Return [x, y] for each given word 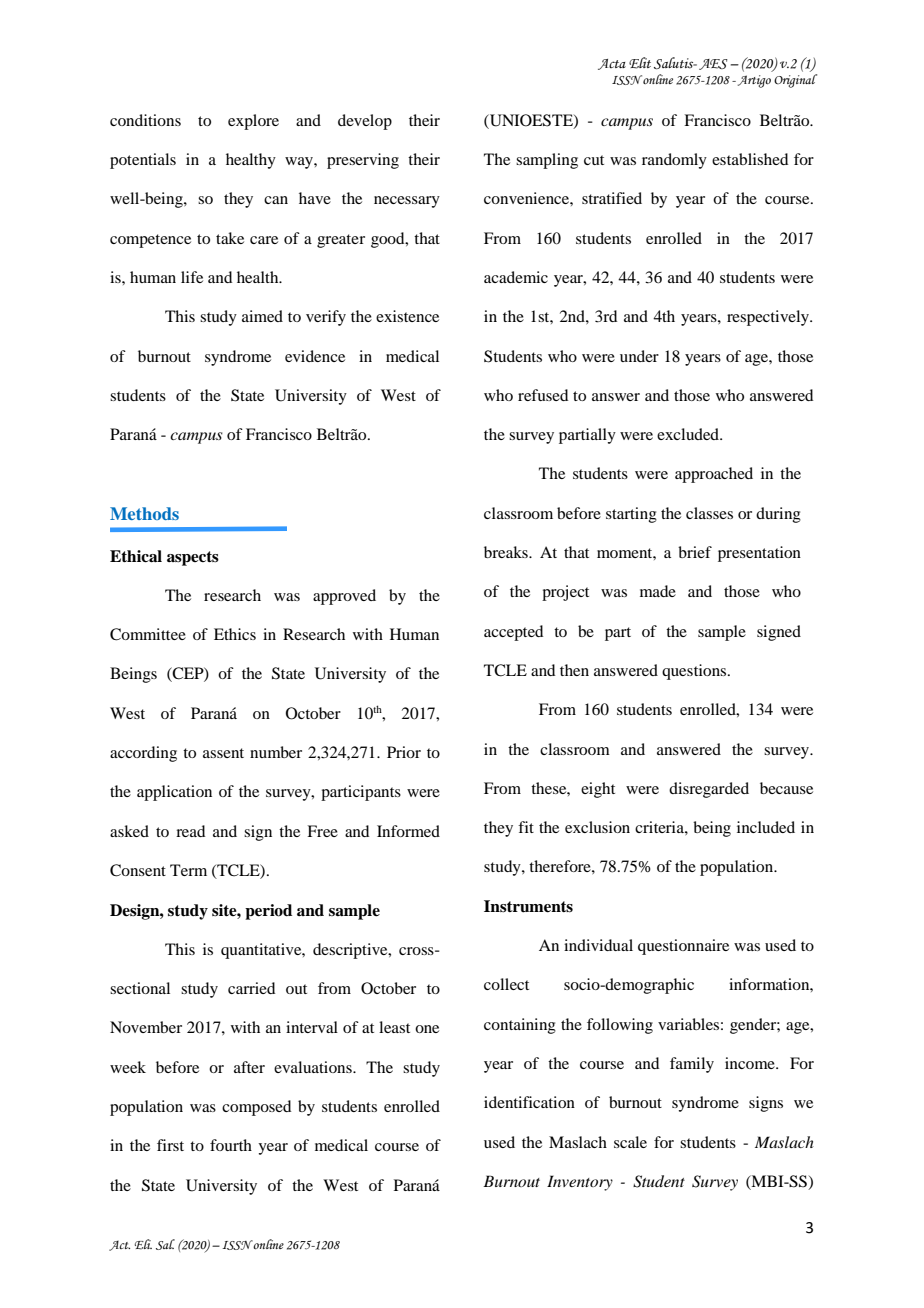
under [639, 356]
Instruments [528, 906]
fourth [231, 1145]
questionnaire [683, 947]
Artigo [753, 81]
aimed [262, 316]
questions [695, 672]
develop [365, 122]
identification [529, 1102]
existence [407, 316]
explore [253, 122]
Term [188, 870]
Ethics [235, 634]
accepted [513, 633]
